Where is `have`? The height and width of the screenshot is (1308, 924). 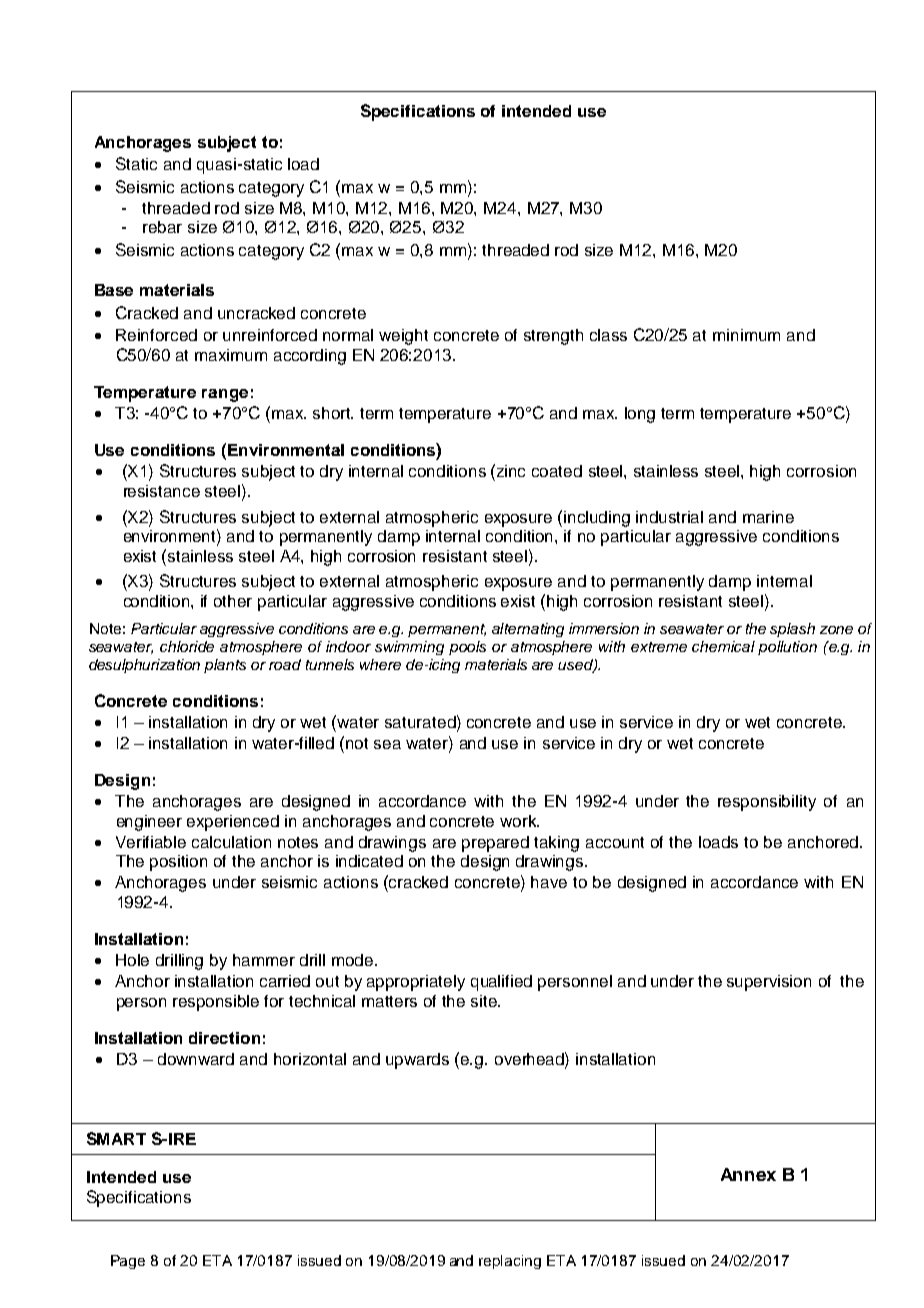
have is located at coordinates (549, 882).
